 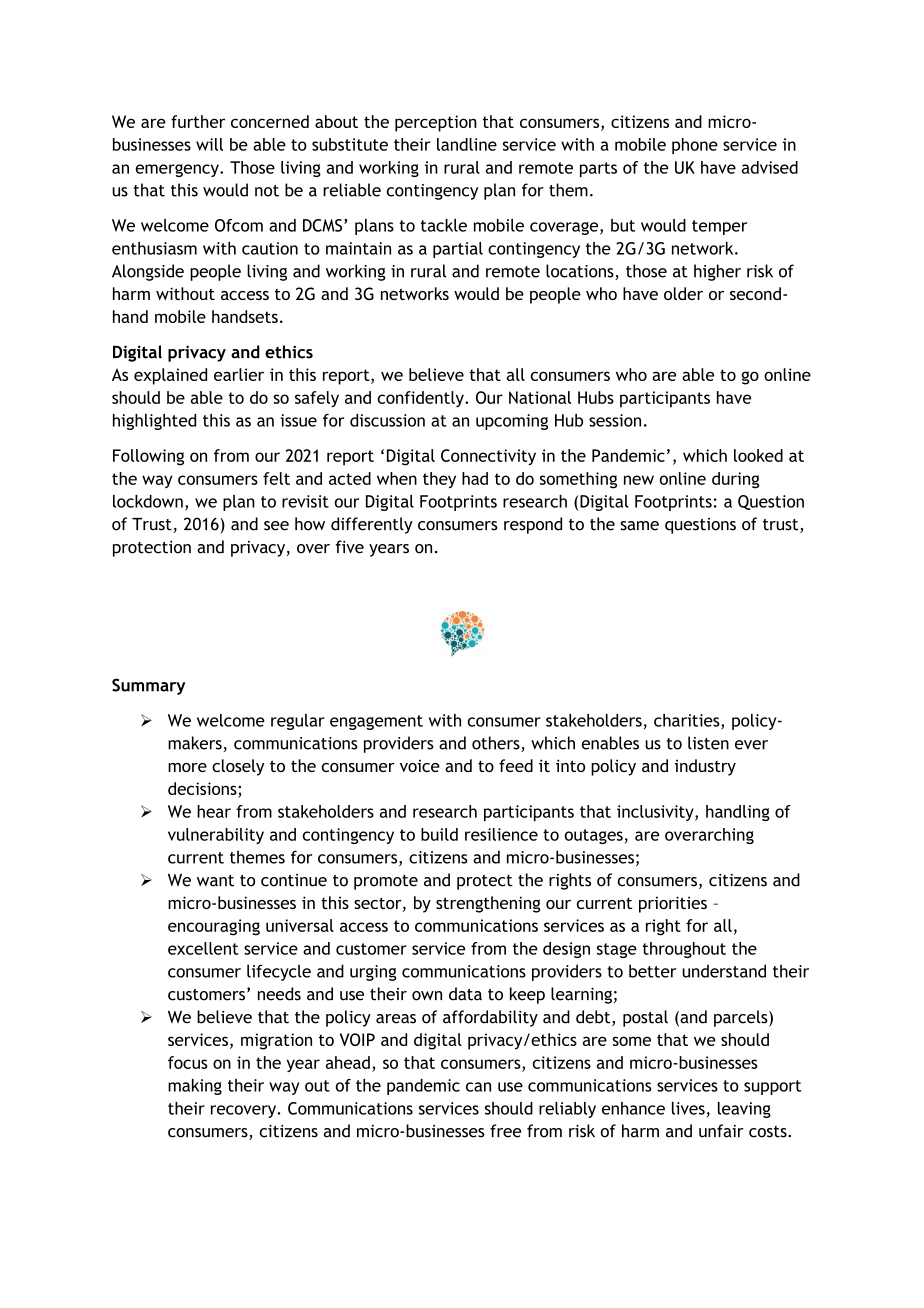 I want to click on making, so click(x=195, y=1087).
